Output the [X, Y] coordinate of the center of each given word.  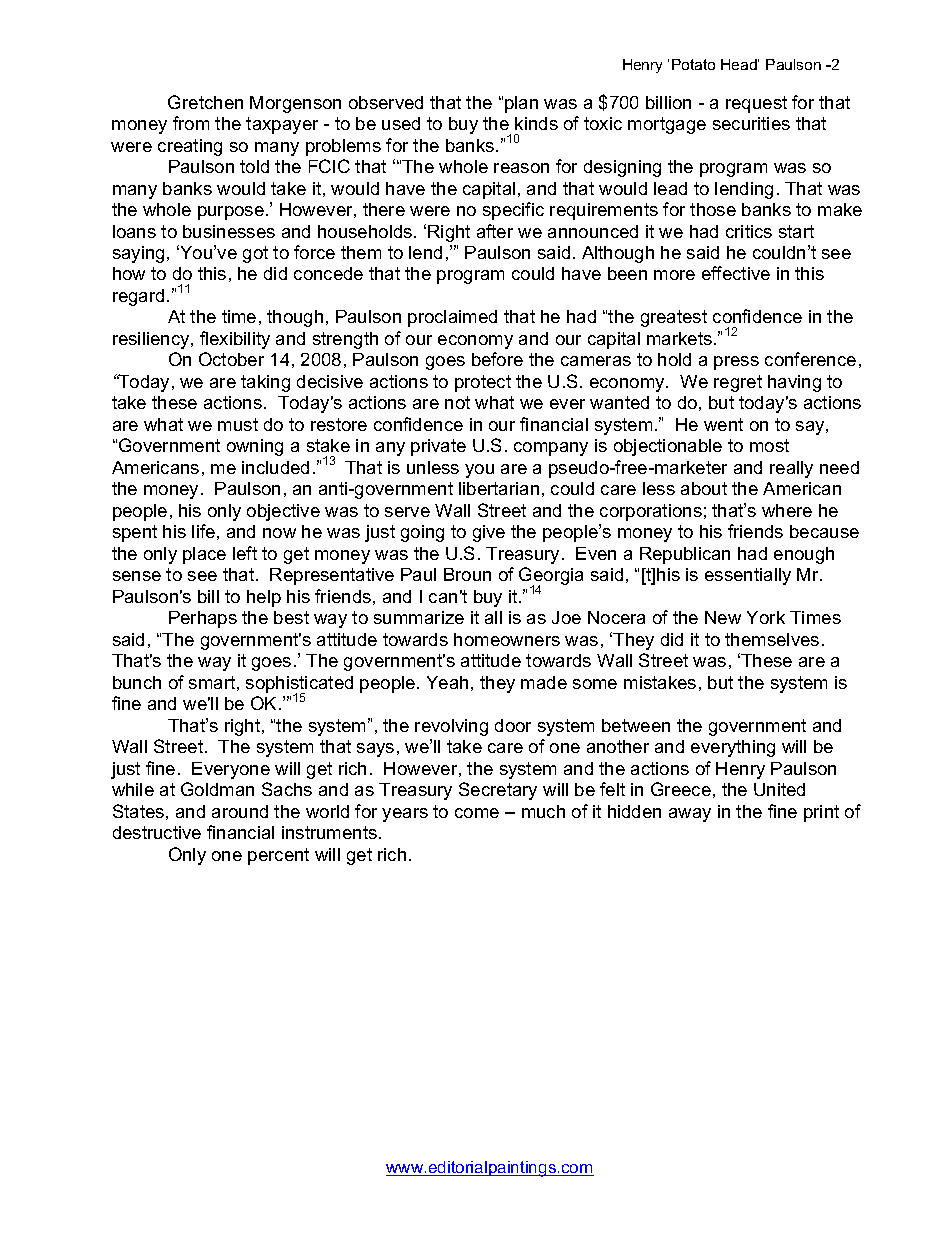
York [766, 617]
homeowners [507, 639]
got [255, 254]
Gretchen [205, 102]
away [690, 815]
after [495, 231]
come [477, 813]
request [756, 104]
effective [736, 273]
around [240, 811]
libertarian [499, 488]
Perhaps [203, 619]
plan [521, 104]
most [769, 445]
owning [255, 447]
